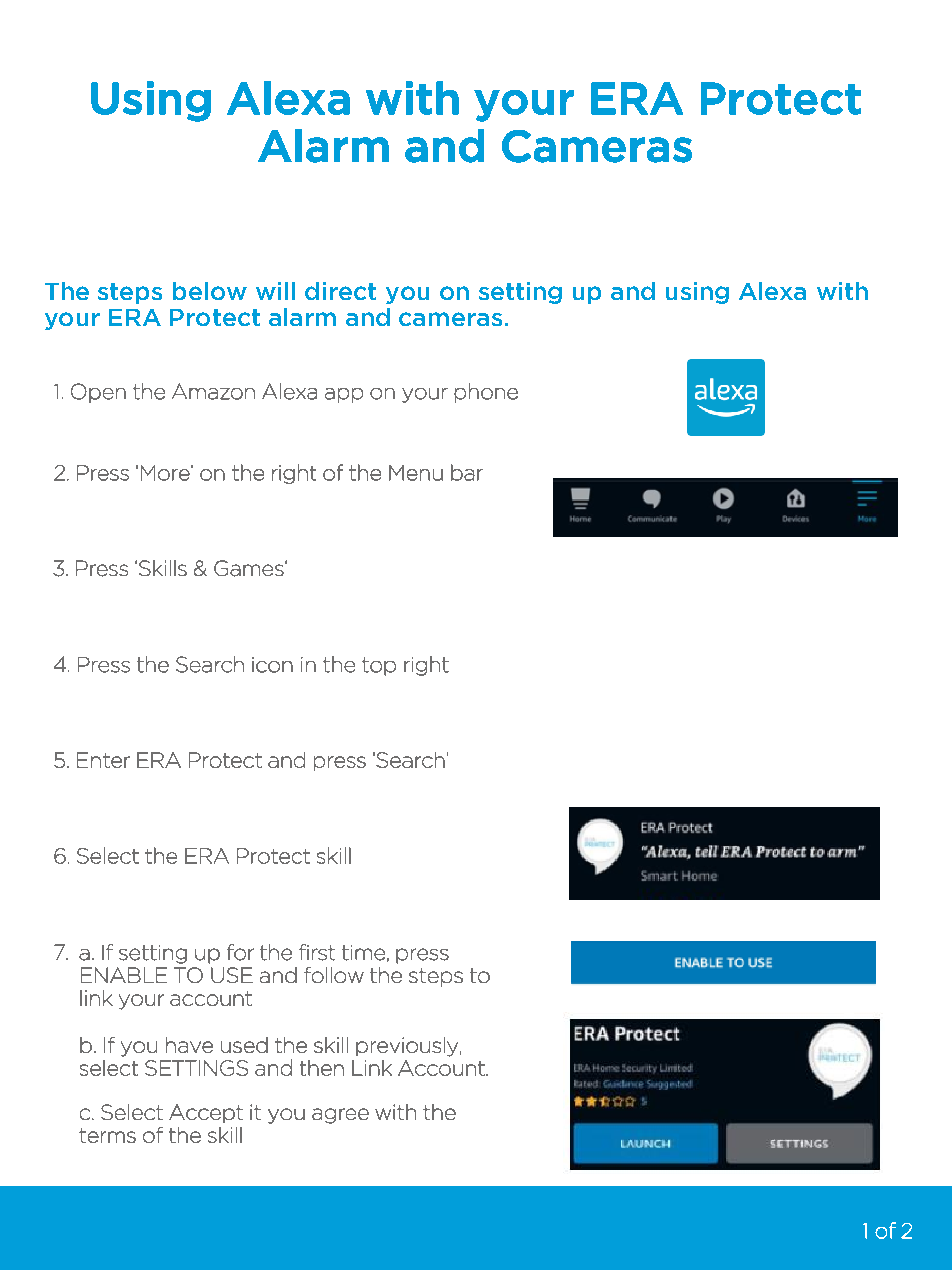 The height and width of the image is (1270, 952). What do you see at coordinates (272, 665) in the image?
I see `icon` at bounding box center [272, 665].
